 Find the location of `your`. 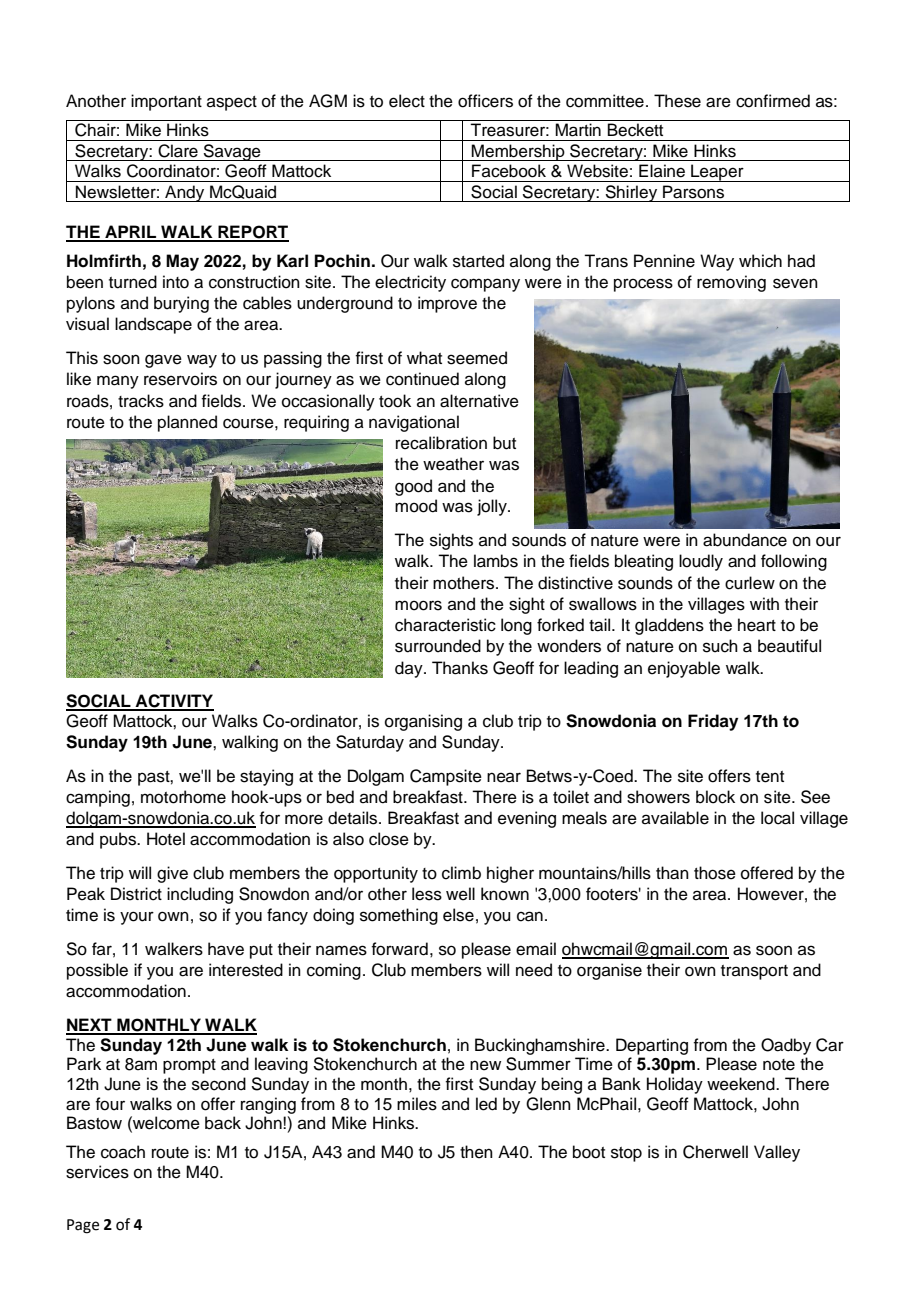

your is located at coordinates (137, 918).
